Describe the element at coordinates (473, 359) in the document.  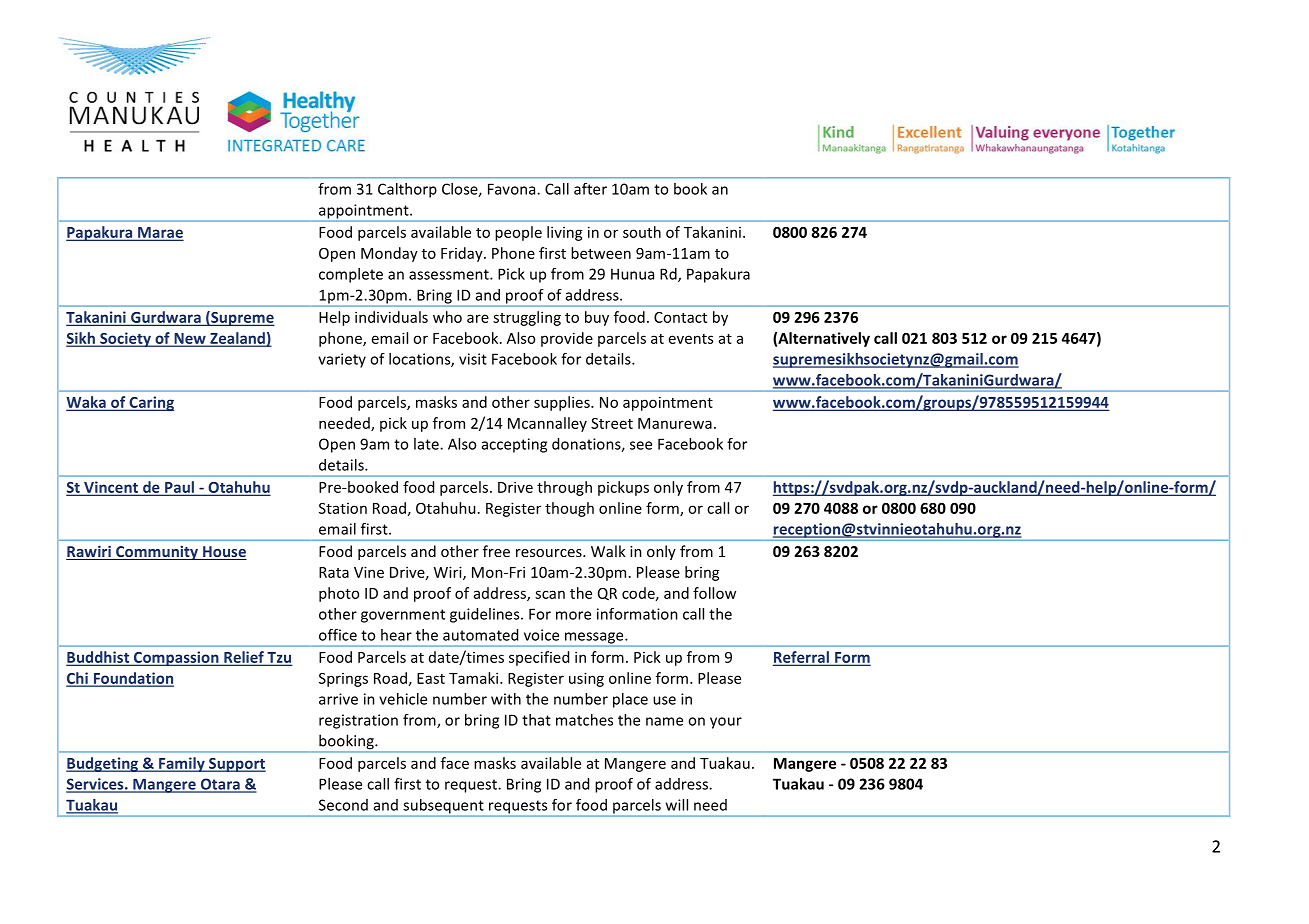
I see `visit` at that location.
